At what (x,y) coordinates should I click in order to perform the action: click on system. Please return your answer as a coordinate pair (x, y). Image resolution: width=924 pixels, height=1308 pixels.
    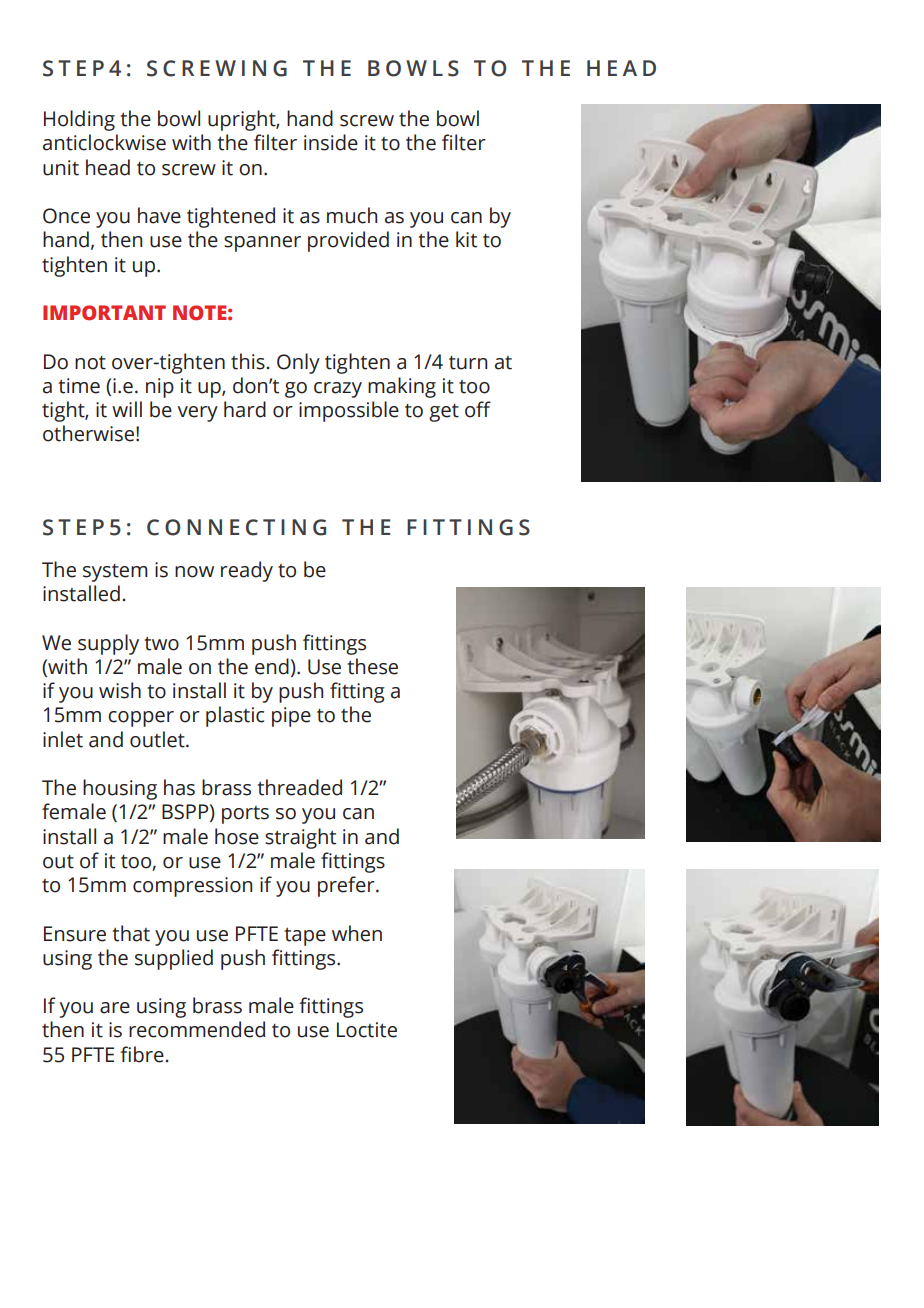
    Looking at the image, I should click on (115, 573).
